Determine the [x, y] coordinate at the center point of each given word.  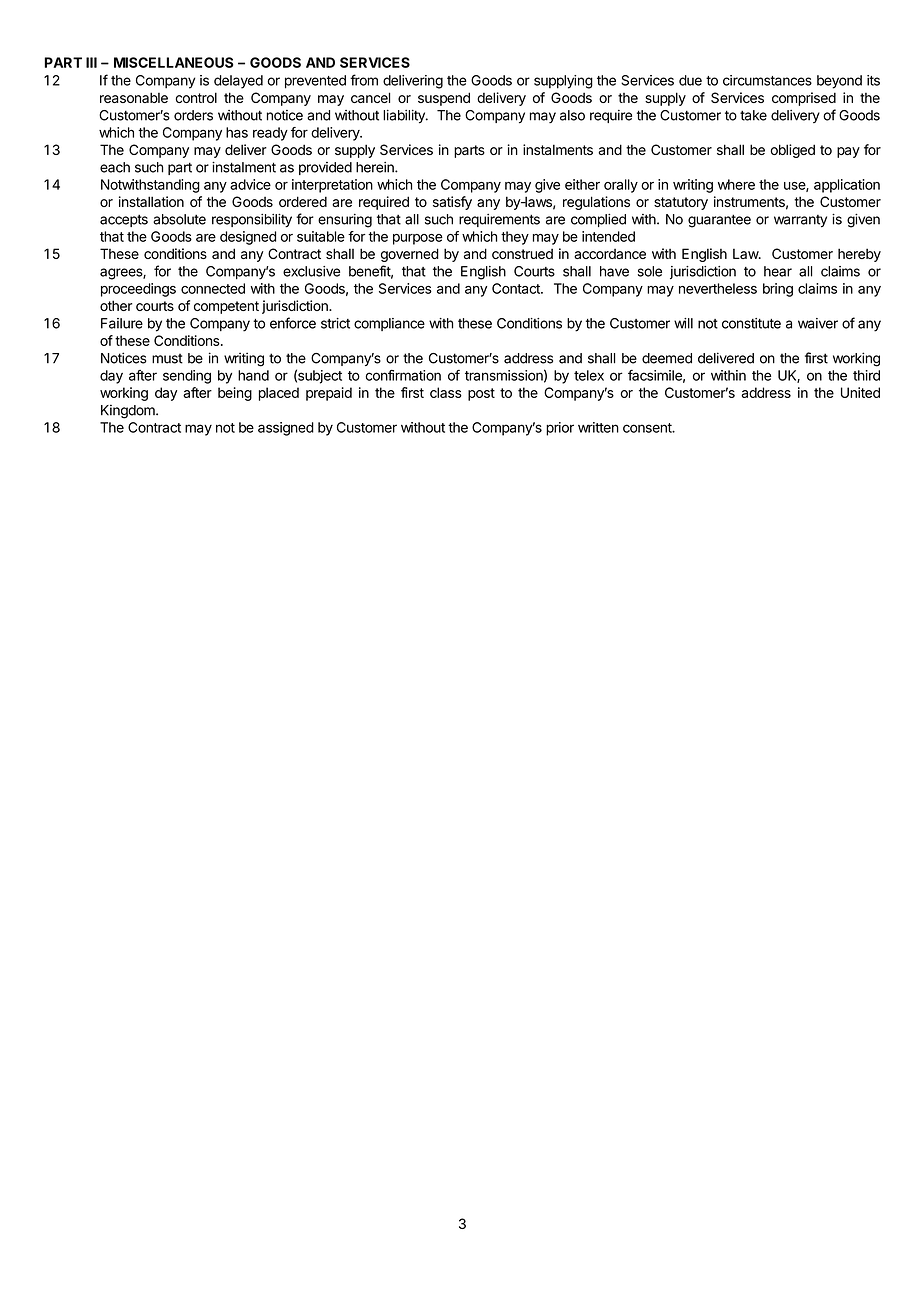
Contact [517, 288]
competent [226, 307]
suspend [444, 99]
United [860, 392]
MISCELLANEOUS [173, 62]
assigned [286, 429]
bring [778, 290]
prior [560, 429]
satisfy [452, 203]
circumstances [767, 80]
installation [151, 201]
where [736, 184]
